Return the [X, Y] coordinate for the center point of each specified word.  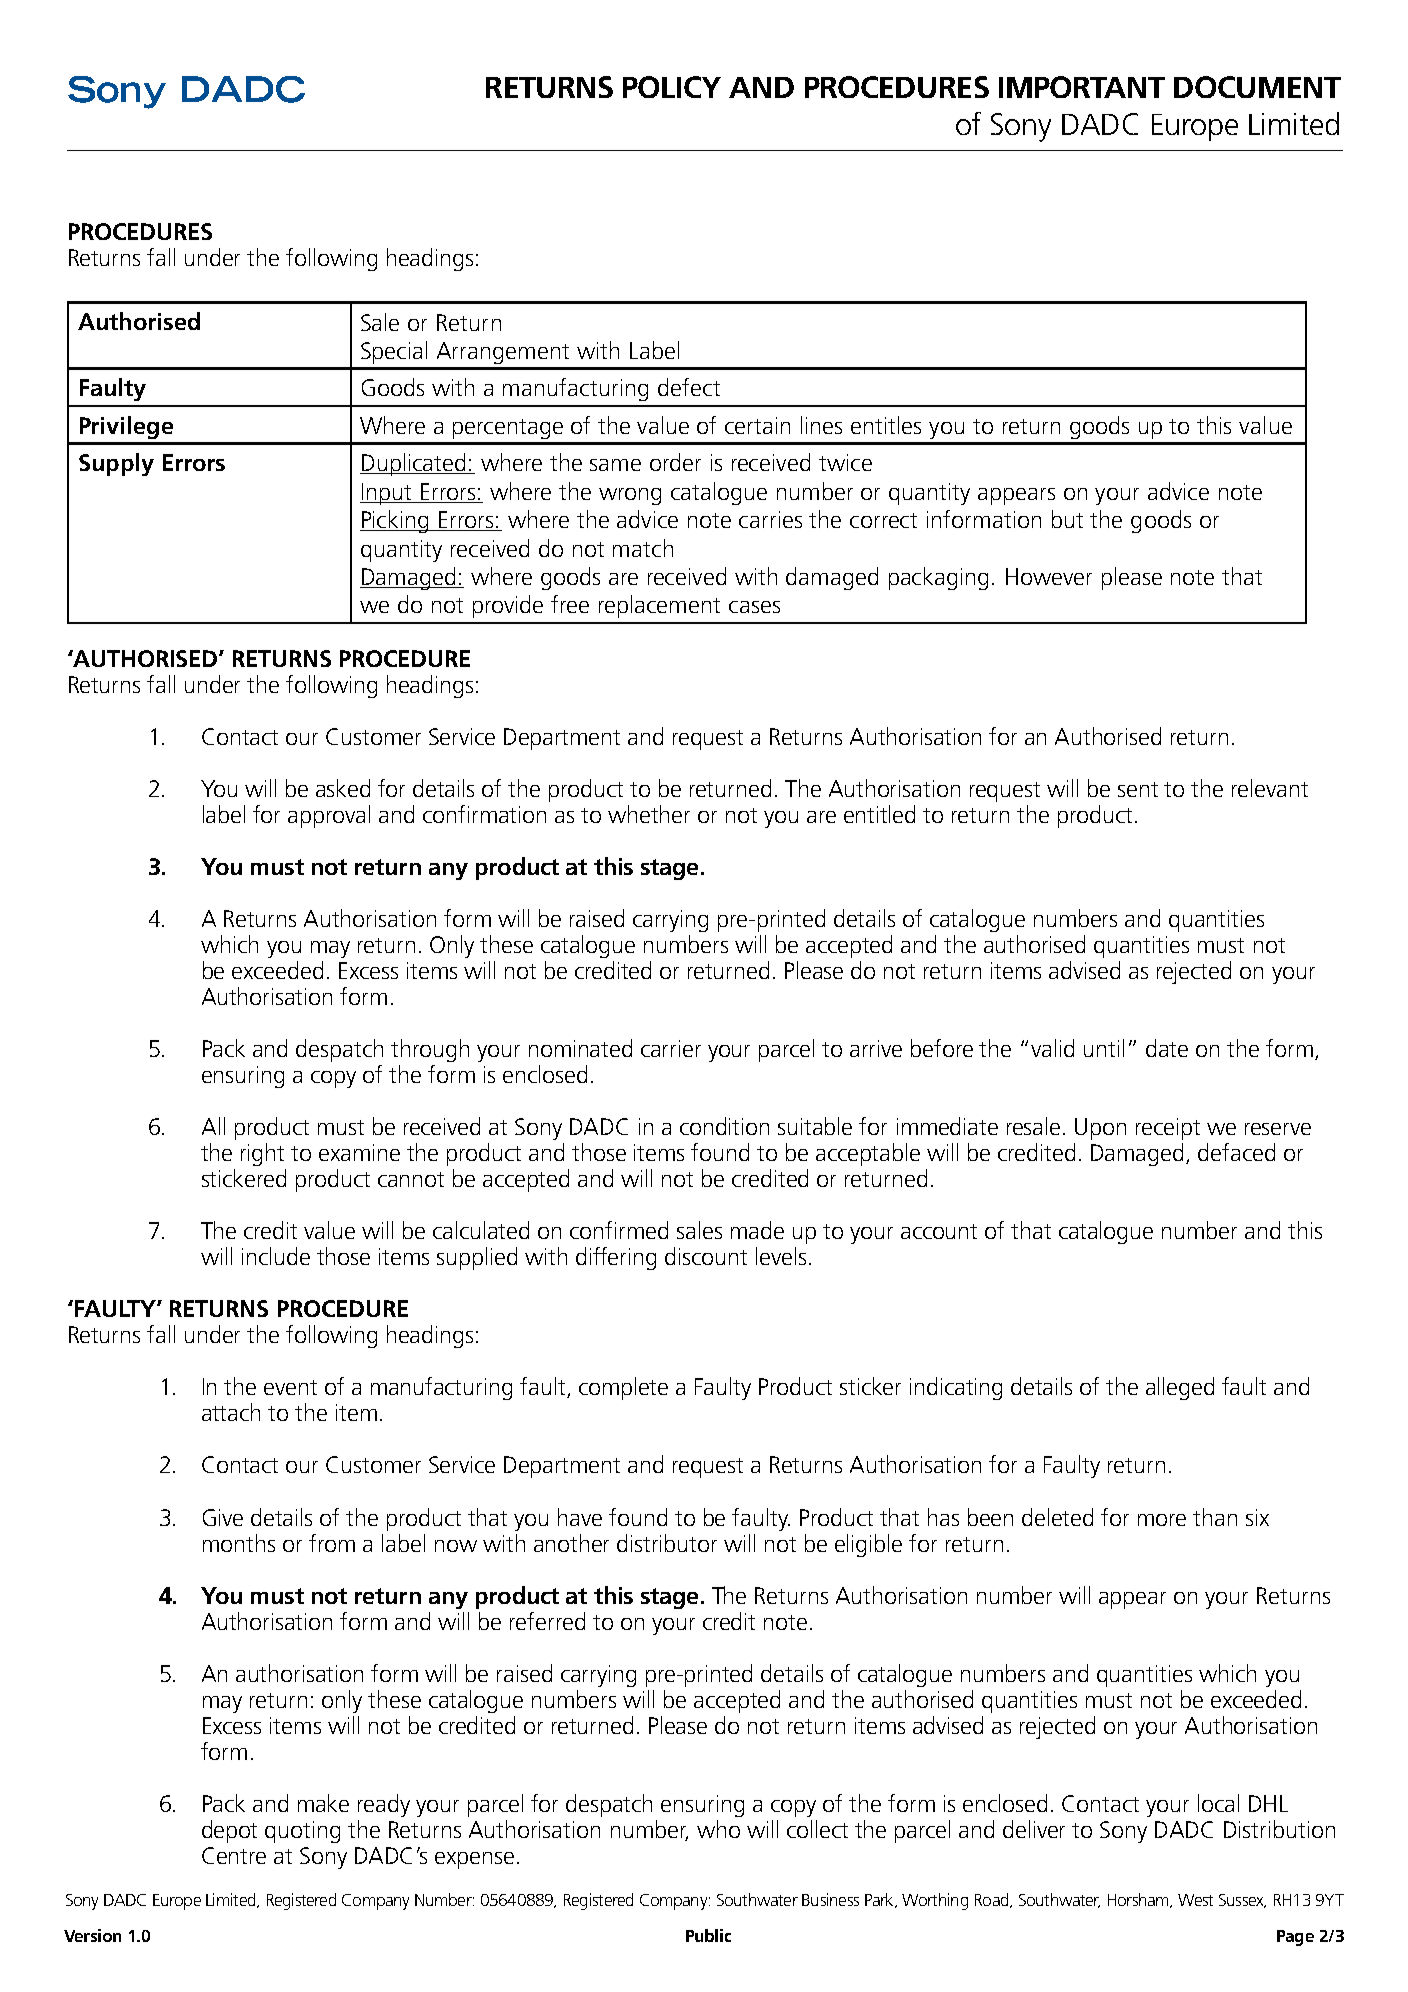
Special [394, 352]
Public [708, 1935]
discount [706, 1256]
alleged [1180, 1388]
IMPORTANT [1082, 87]
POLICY [672, 87]
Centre [234, 1855]
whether [649, 814]
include [276, 1256]
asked [343, 788]
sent [1138, 789]
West [1195, 1900]
